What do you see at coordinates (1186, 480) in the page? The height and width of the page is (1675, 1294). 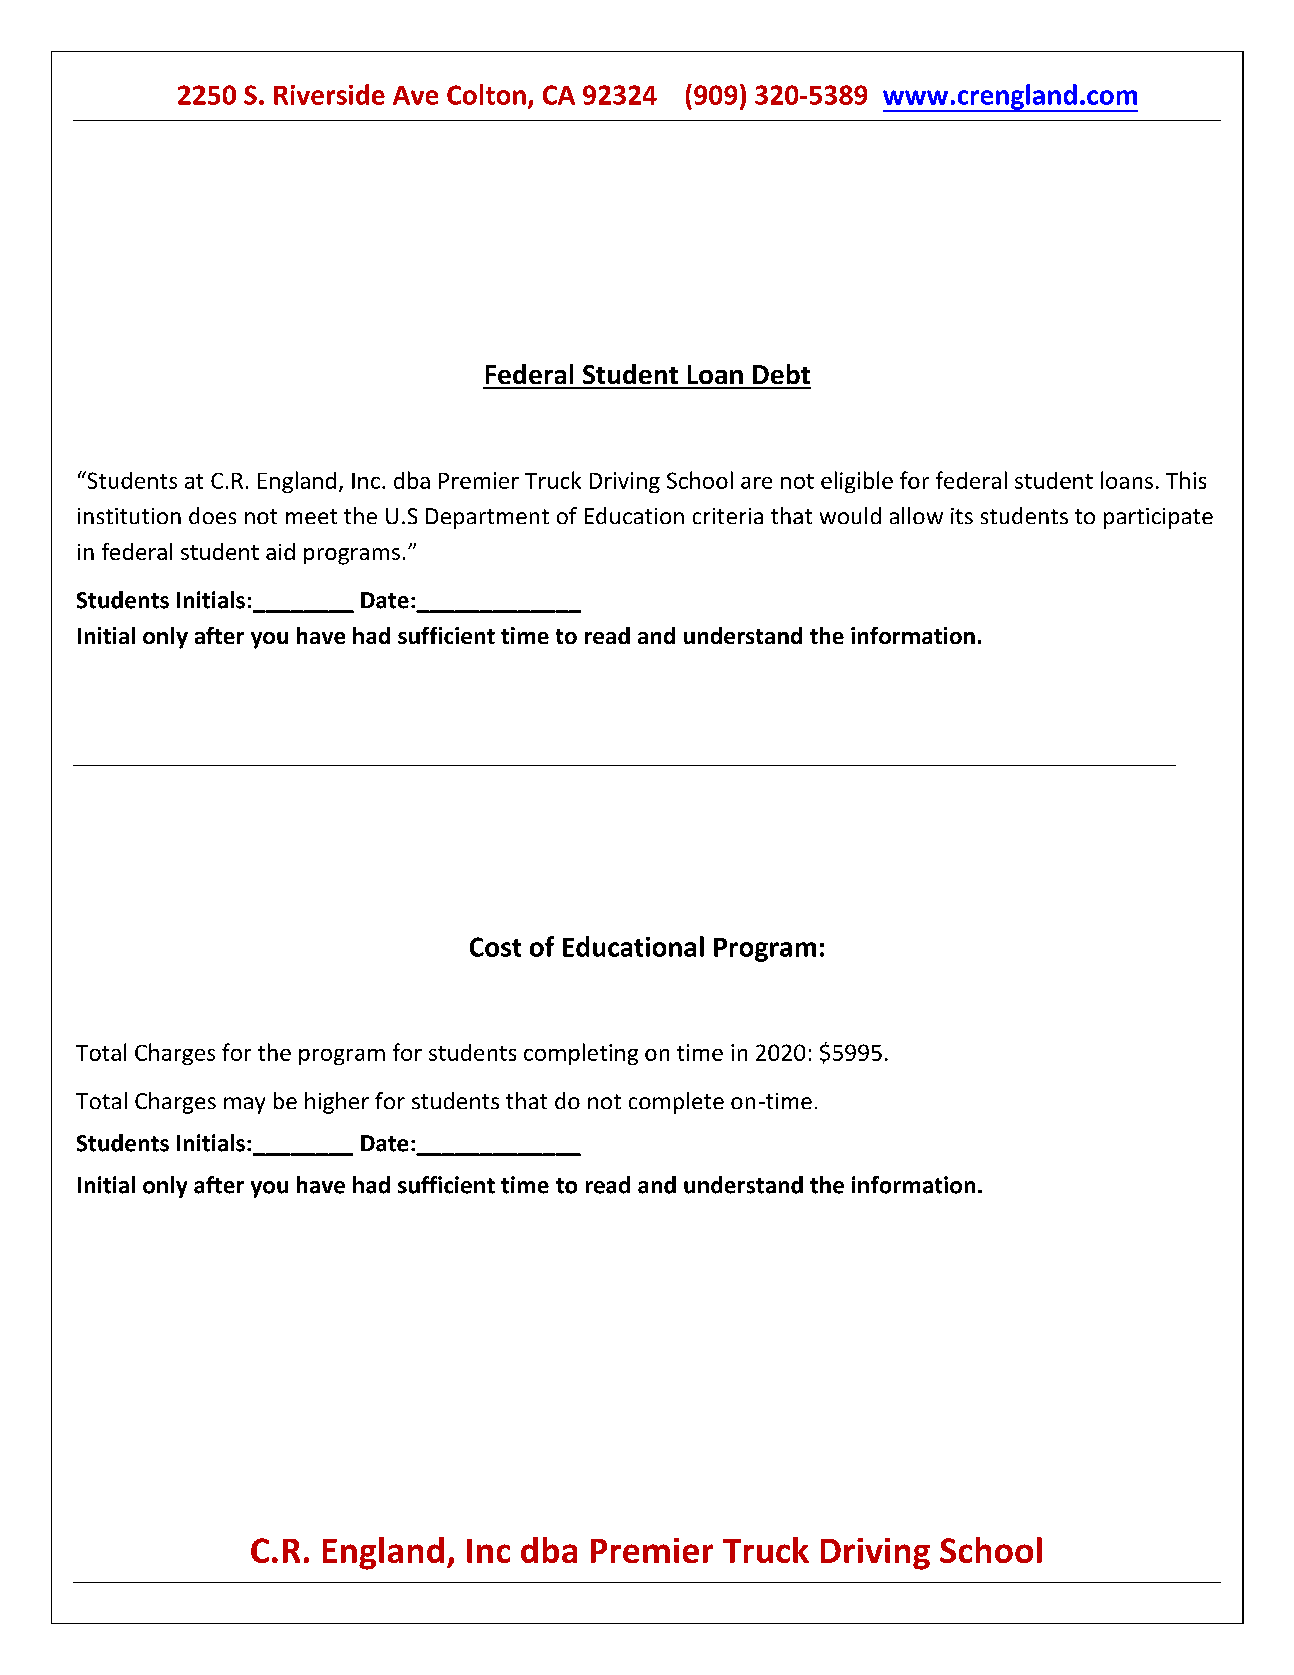 I see `This` at bounding box center [1186, 480].
